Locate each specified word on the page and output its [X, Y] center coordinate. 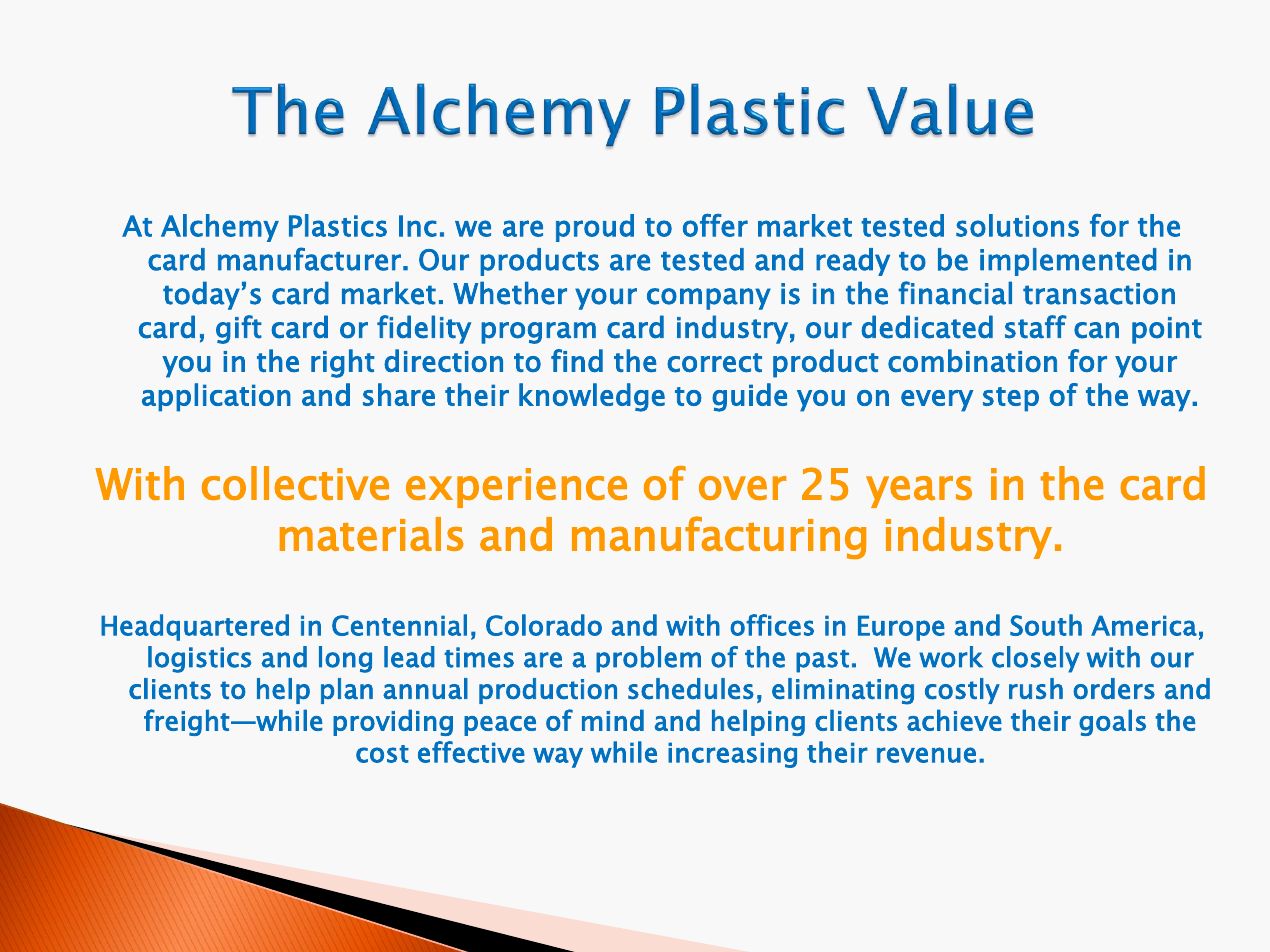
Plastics [338, 225]
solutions [1017, 225]
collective [295, 483]
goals [1112, 722]
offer [715, 225]
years [919, 492]
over [742, 488]
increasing [732, 755]
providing [393, 722]
